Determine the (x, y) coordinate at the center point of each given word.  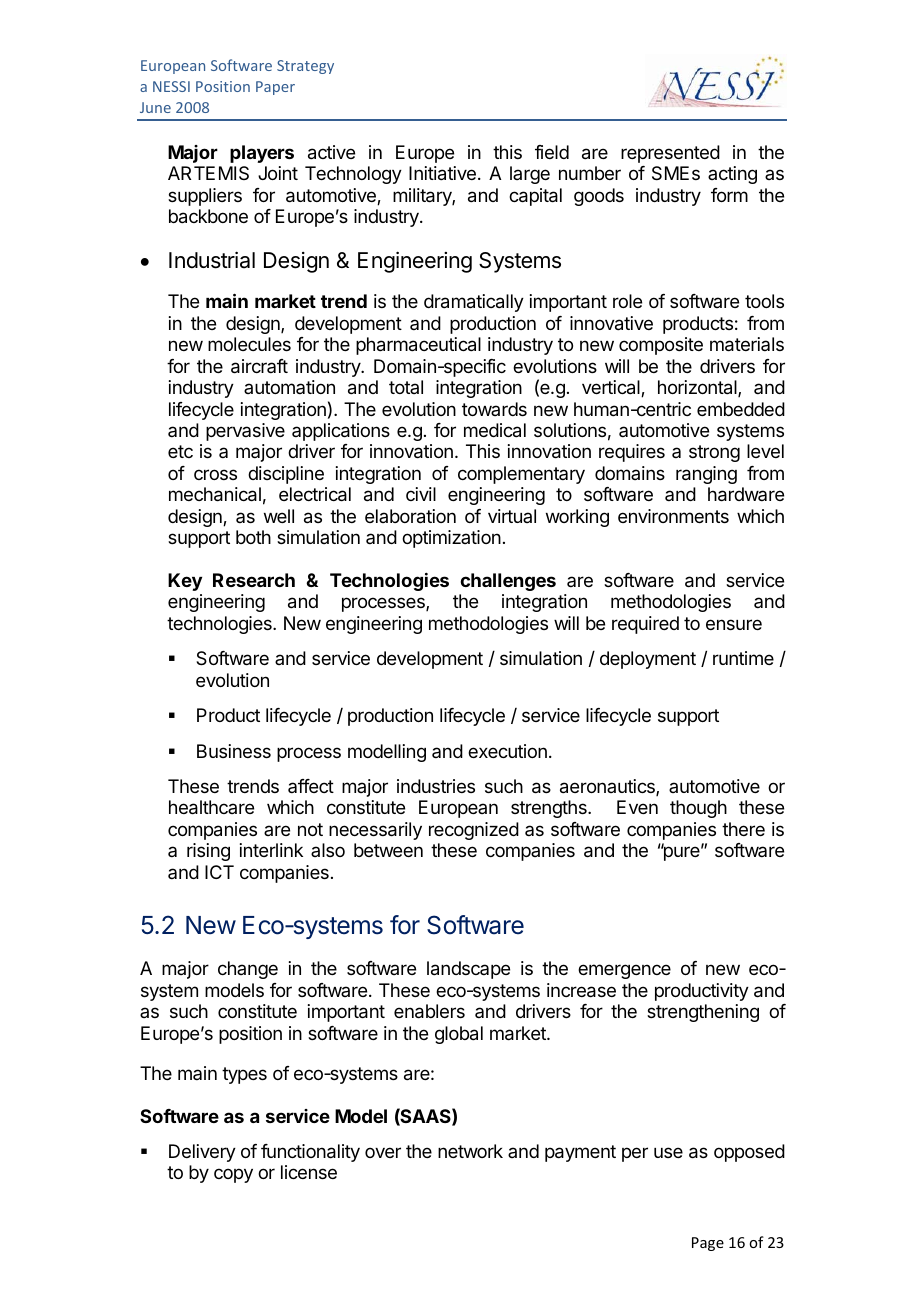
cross (215, 474)
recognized (474, 831)
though (698, 809)
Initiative (442, 173)
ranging (706, 475)
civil (421, 494)
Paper (275, 88)
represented (670, 154)
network (470, 1151)
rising (208, 852)
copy (233, 1175)
